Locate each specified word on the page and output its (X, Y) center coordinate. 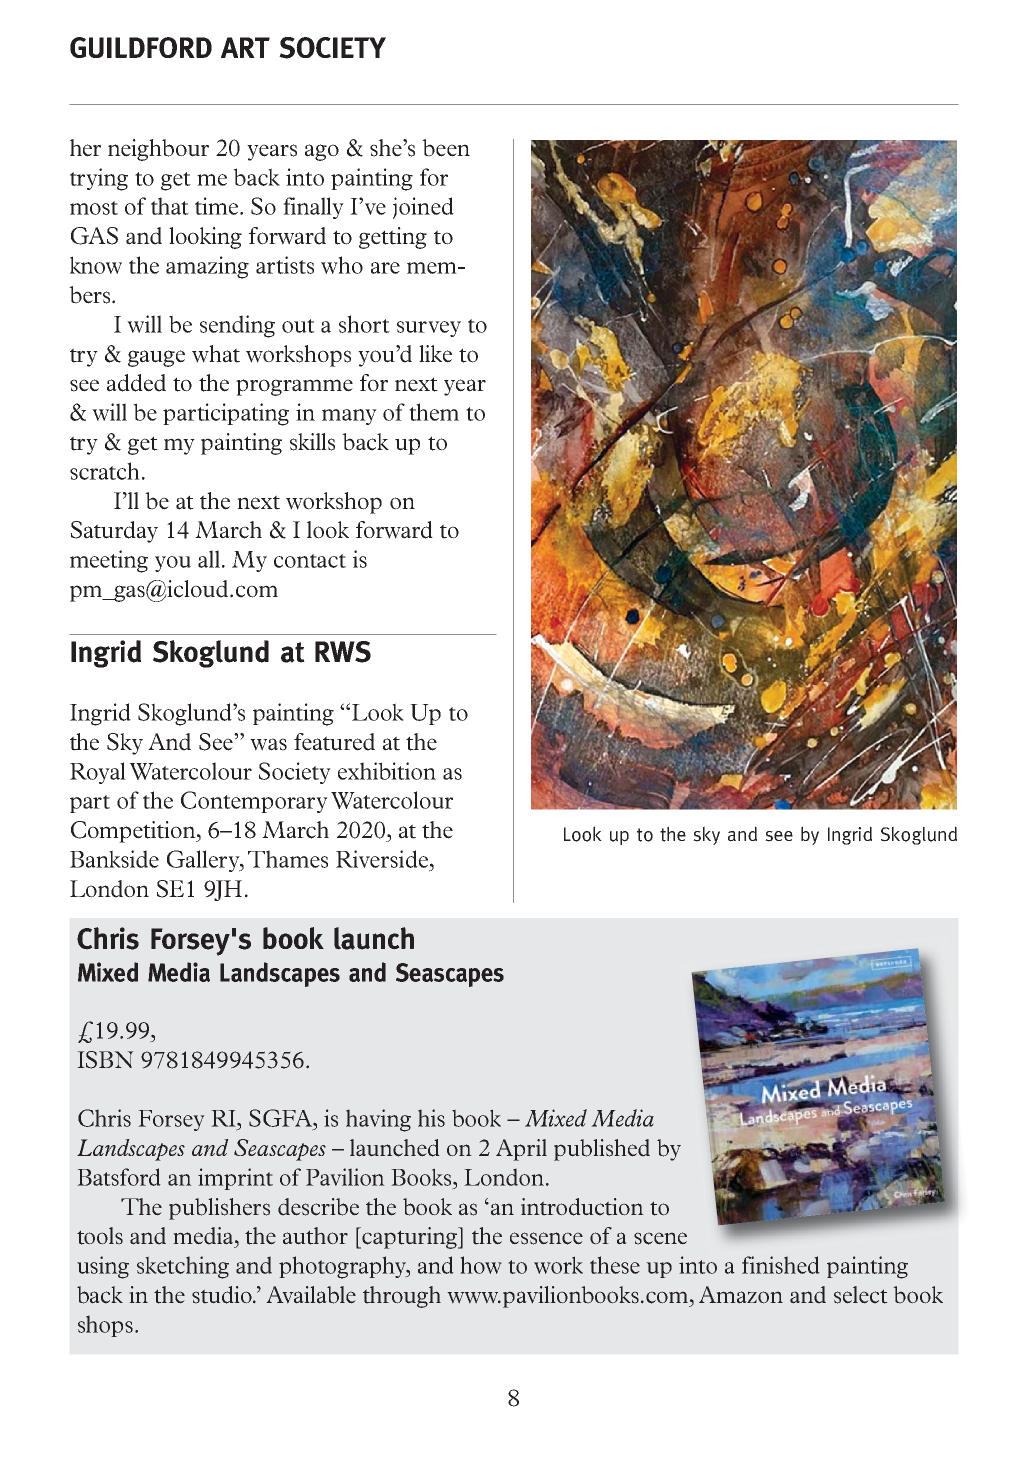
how (481, 1265)
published (602, 1150)
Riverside (382, 859)
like (435, 354)
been (446, 148)
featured (334, 742)
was (268, 744)
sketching (183, 1267)
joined (423, 208)
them (434, 412)
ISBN (105, 1060)
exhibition (387, 771)
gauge (156, 358)
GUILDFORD (141, 47)
